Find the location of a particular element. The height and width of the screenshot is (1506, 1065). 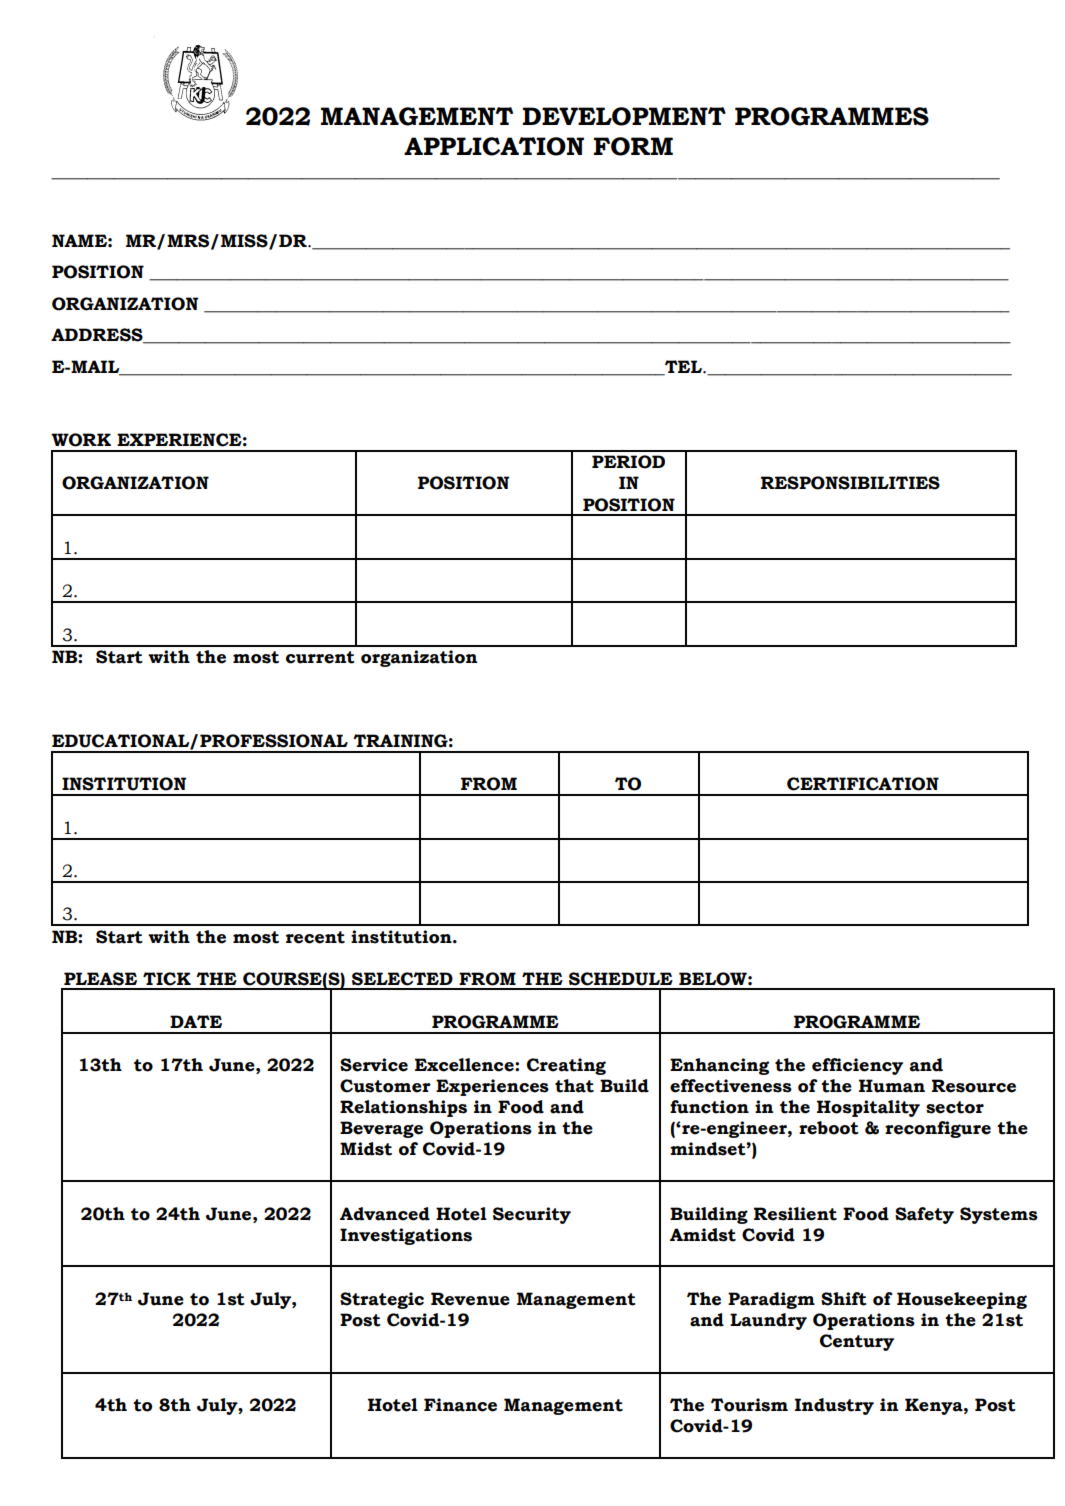

Century is located at coordinates (857, 1342).
